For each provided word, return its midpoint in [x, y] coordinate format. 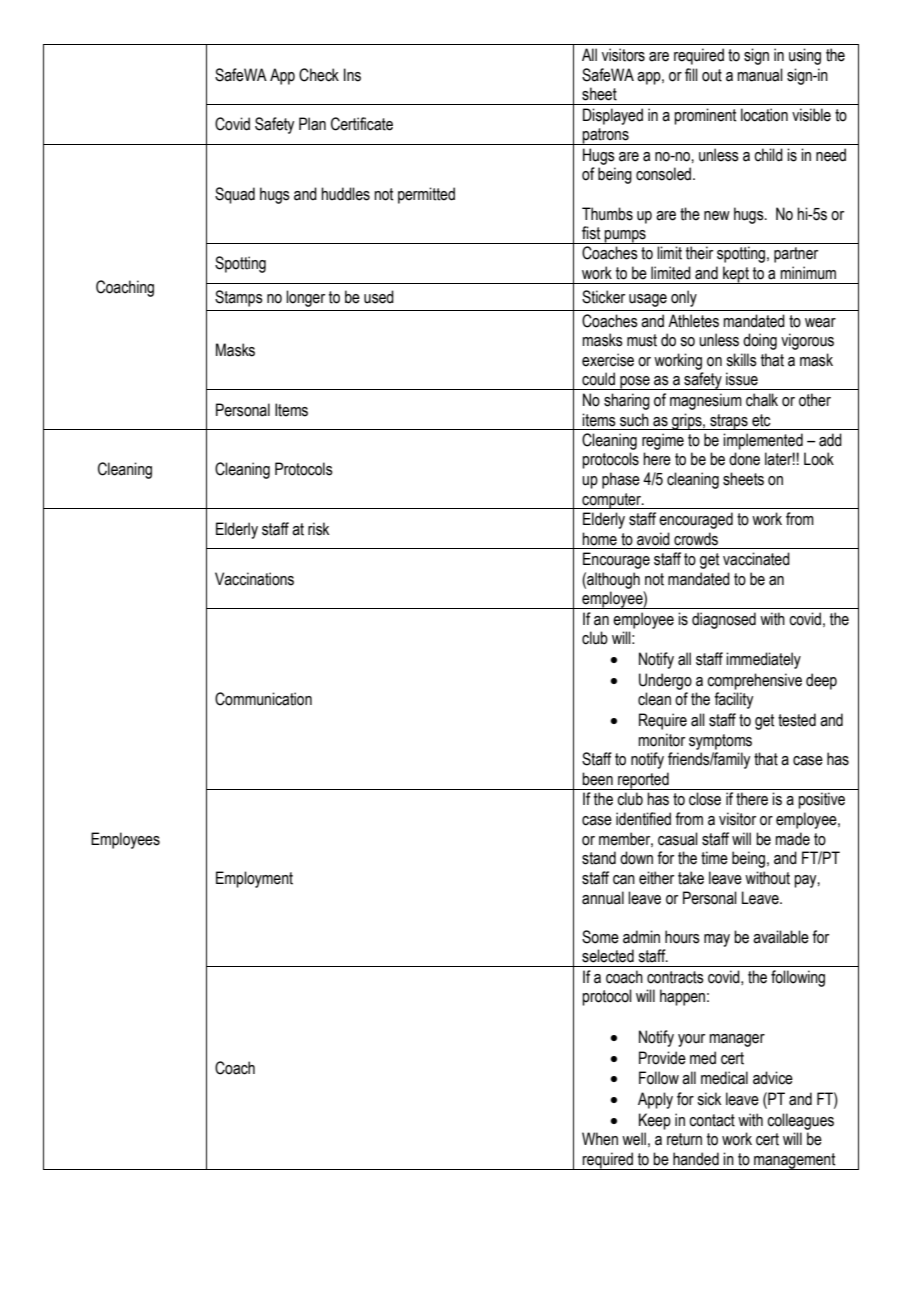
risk [318, 529]
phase [621, 480]
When [600, 1139]
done [744, 459]
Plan [312, 124]
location [764, 115]
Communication [263, 699]
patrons [606, 136]
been [597, 779]
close [705, 799]
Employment [254, 879]
